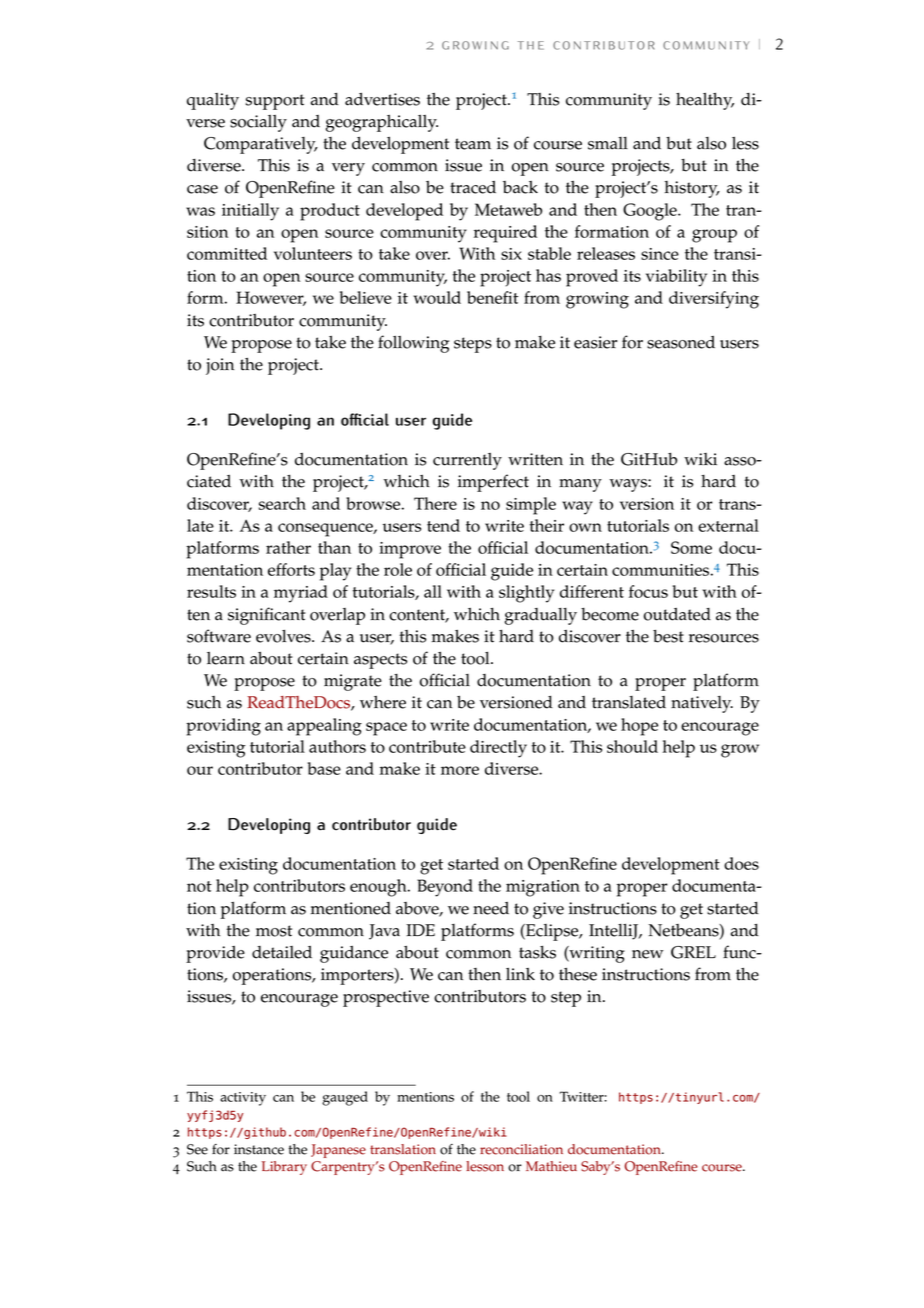  I want to click on team, so click(473, 144).
